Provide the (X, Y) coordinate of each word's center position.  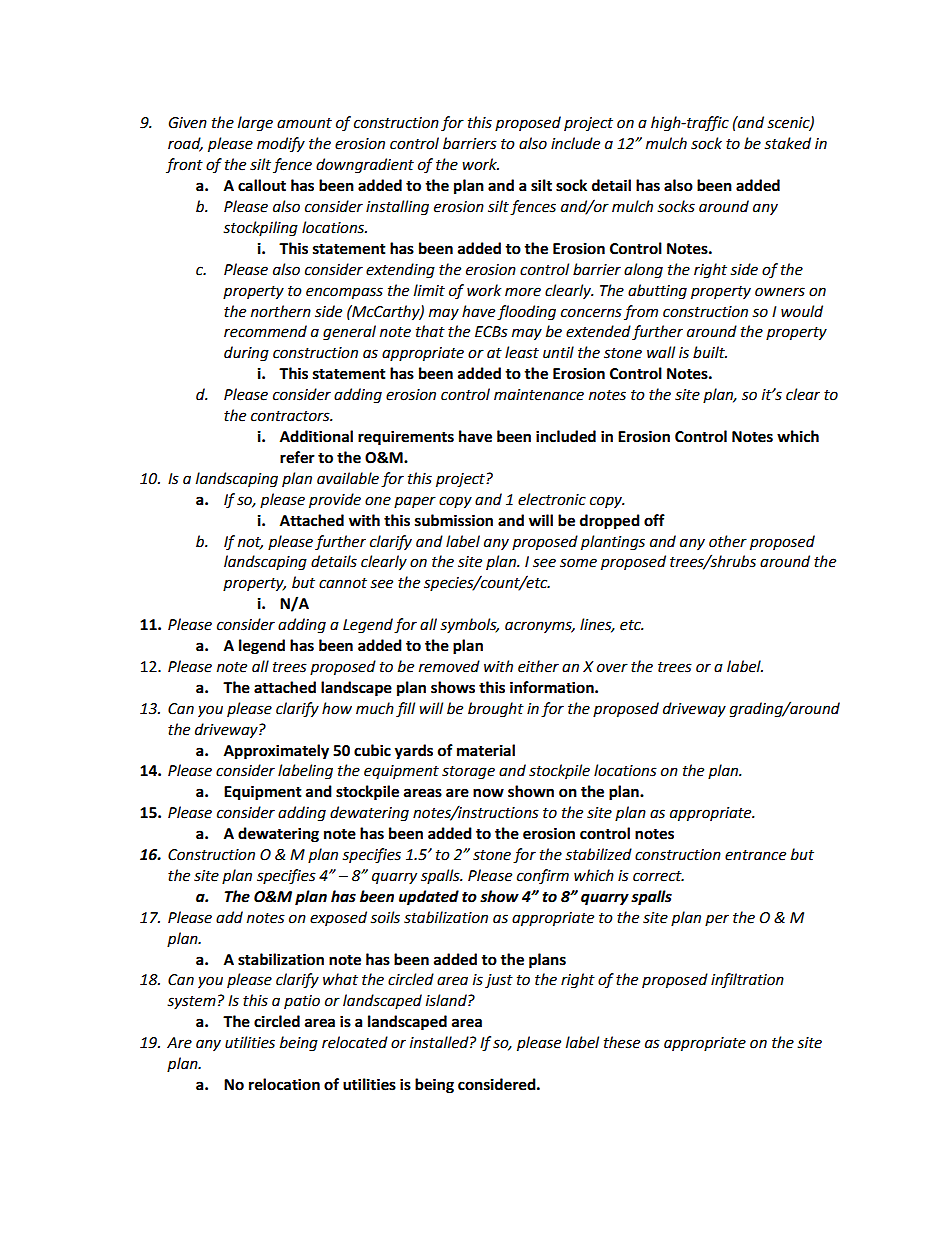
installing (397, 208)
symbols (469, 625)
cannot (343, 583)
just (499, 981)
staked (787, 143)
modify (281, 144)
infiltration (747, 980)
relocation (284, 1084)
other (728, 541)
